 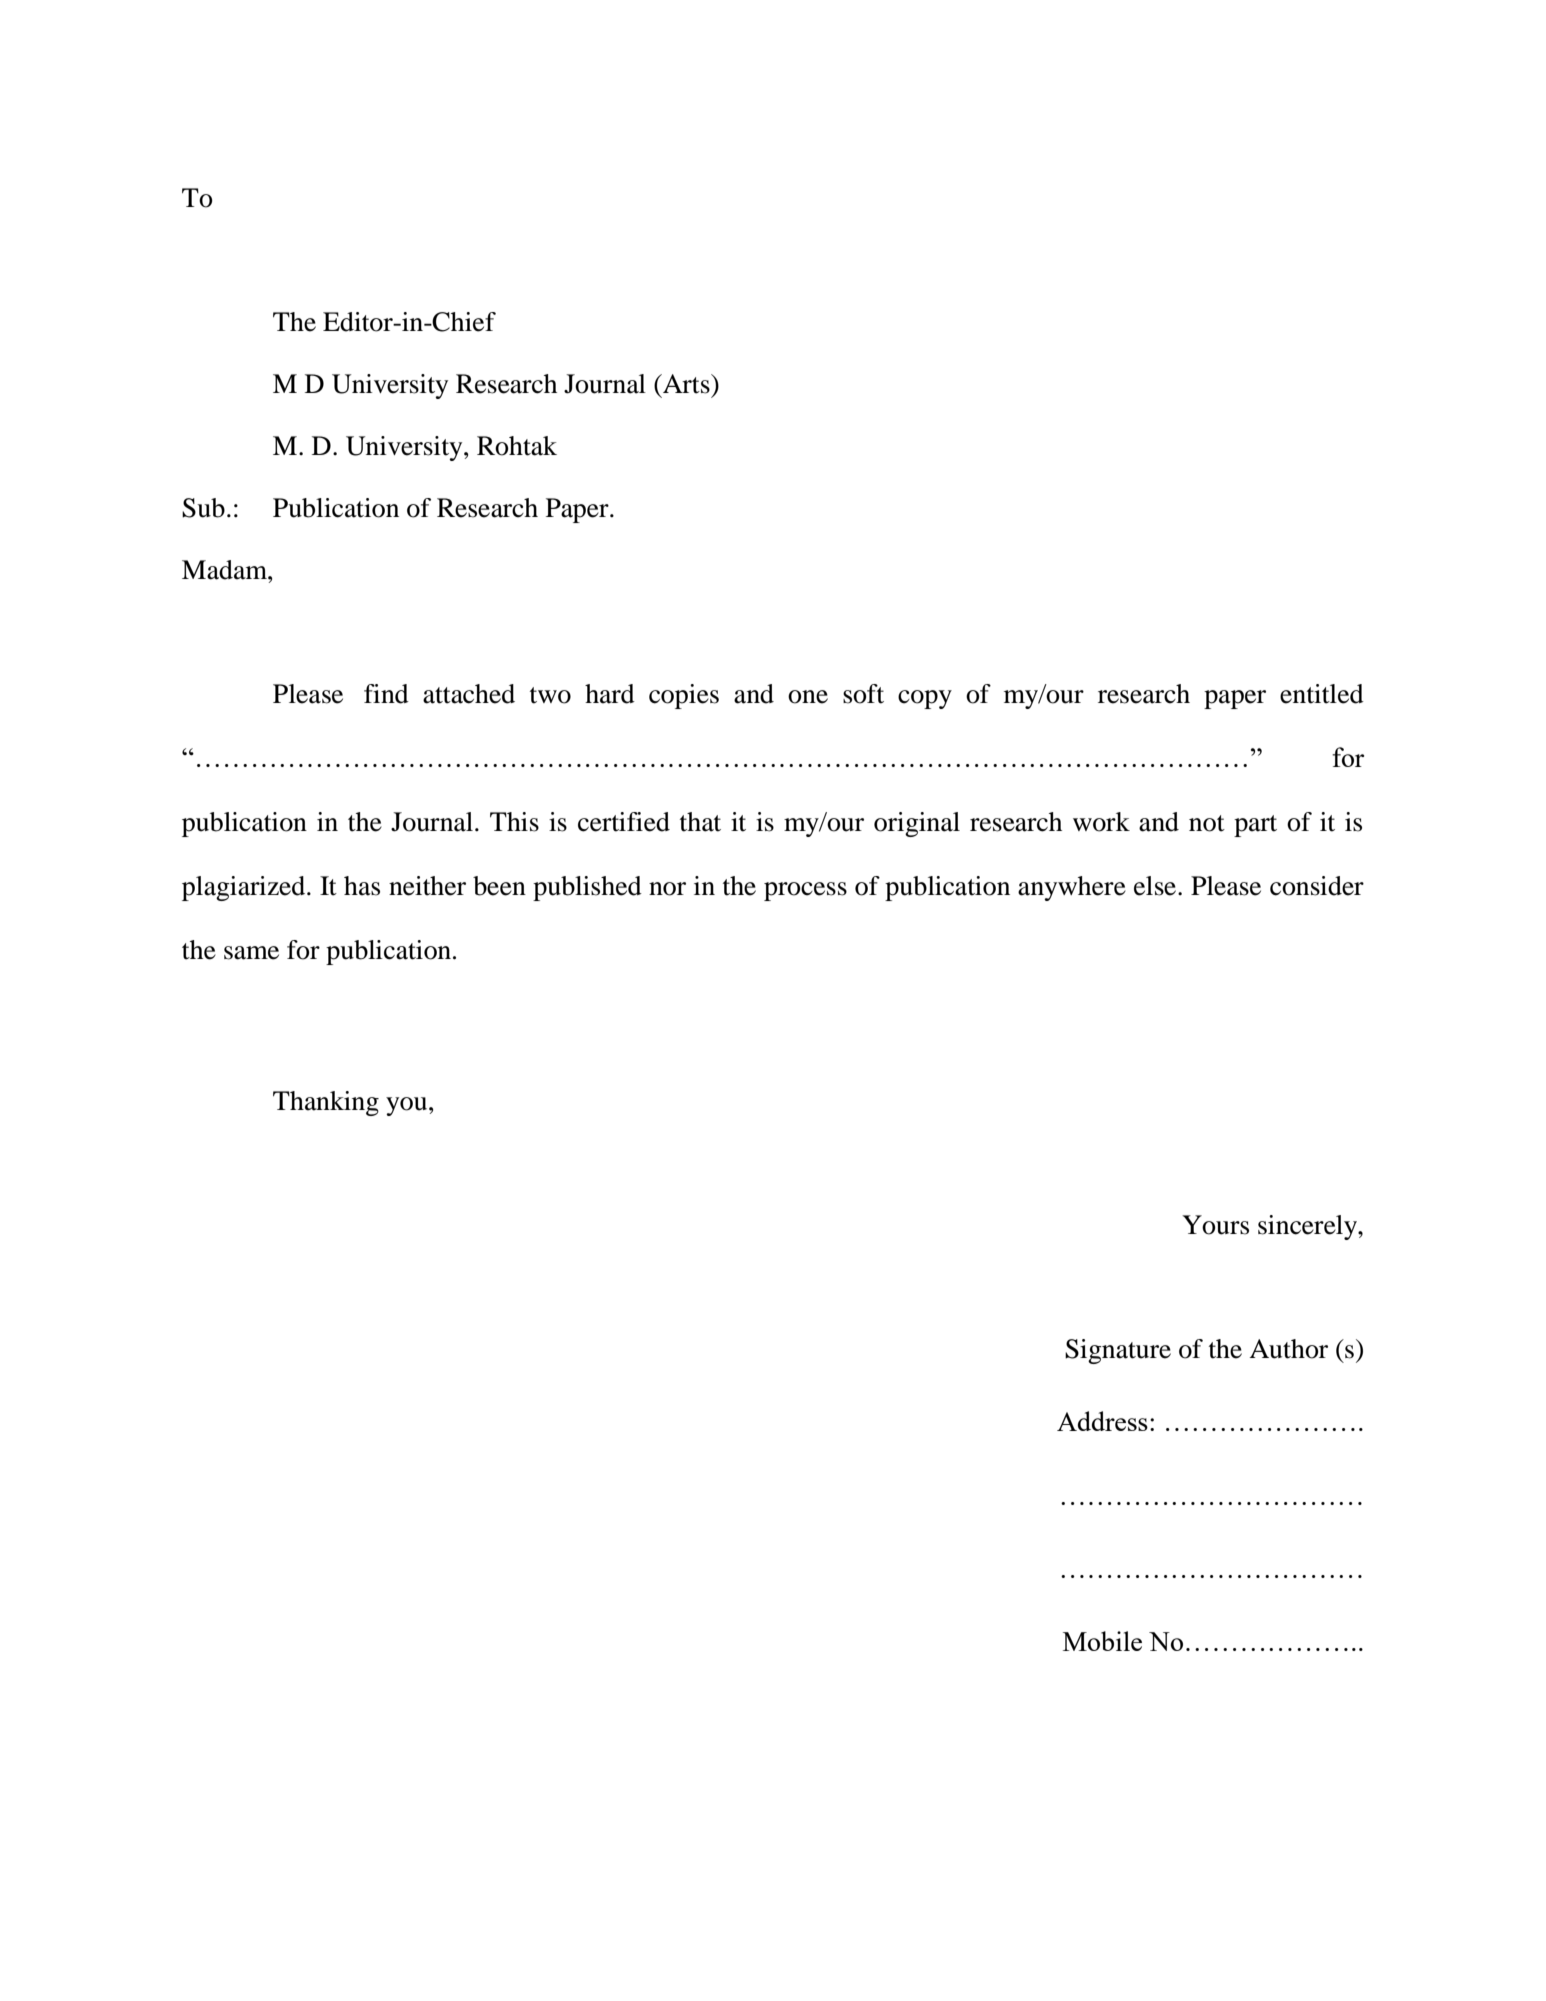 What do you see at coordinates (326, 1103) in the screenshot?
I see `Thanking` at bounding box center [326, 1103].
